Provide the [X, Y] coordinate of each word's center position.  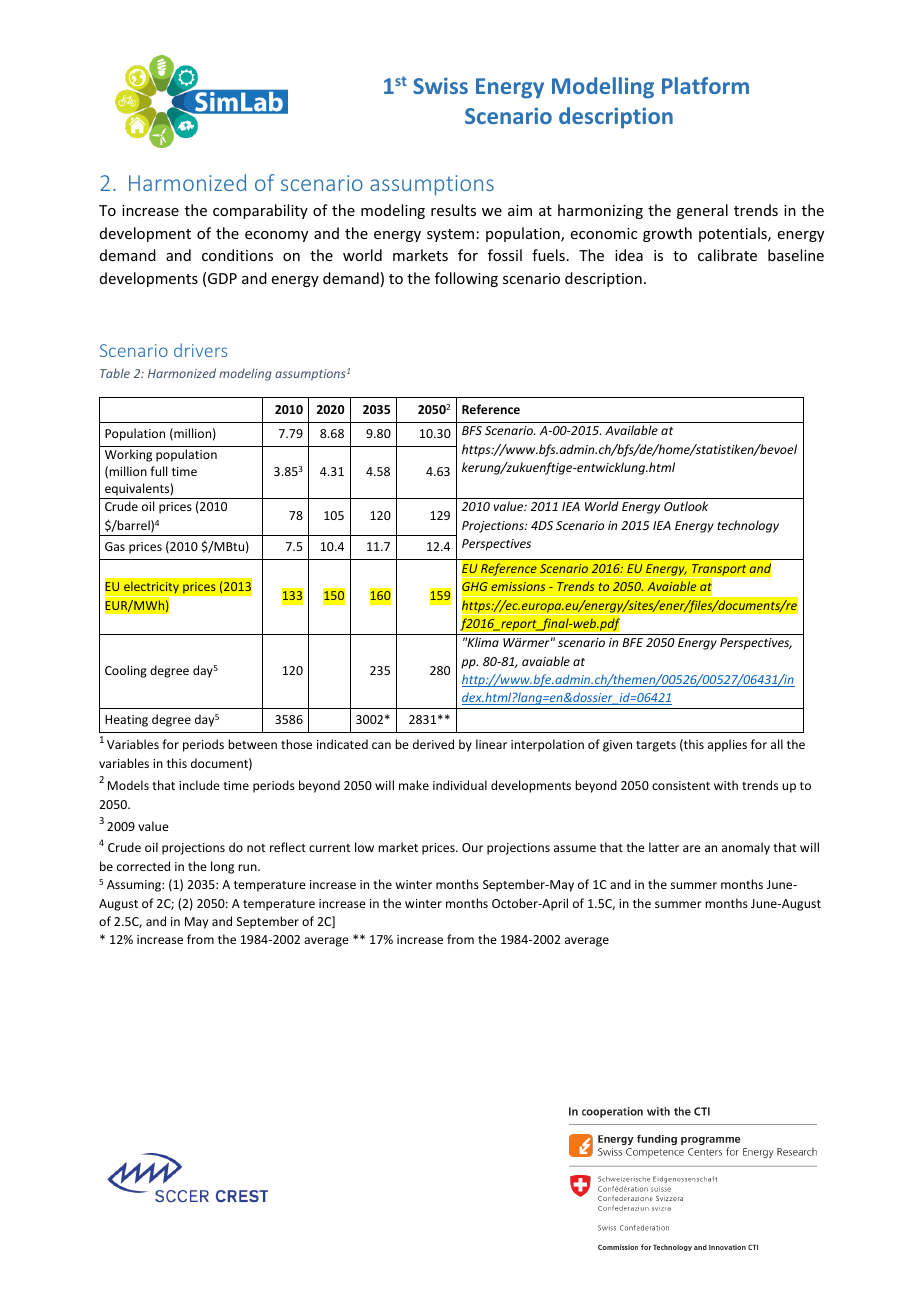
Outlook [686, 506]
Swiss [440, 85]
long [222, 867]
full [158, 471]
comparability [260, 211]
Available [631, 430]
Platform [705, 85]
